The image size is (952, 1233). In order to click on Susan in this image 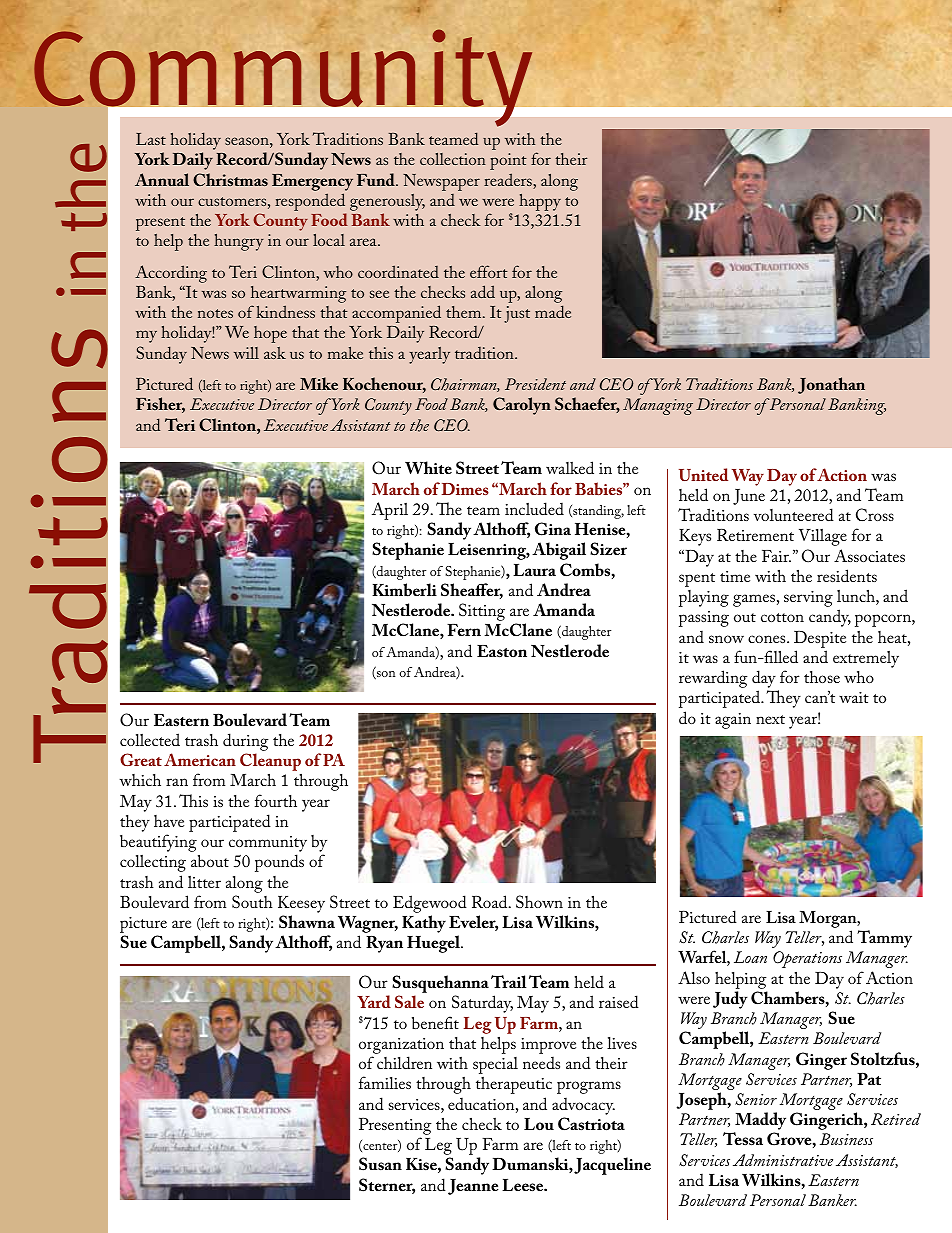, I will do `click(380, 1164)`.
